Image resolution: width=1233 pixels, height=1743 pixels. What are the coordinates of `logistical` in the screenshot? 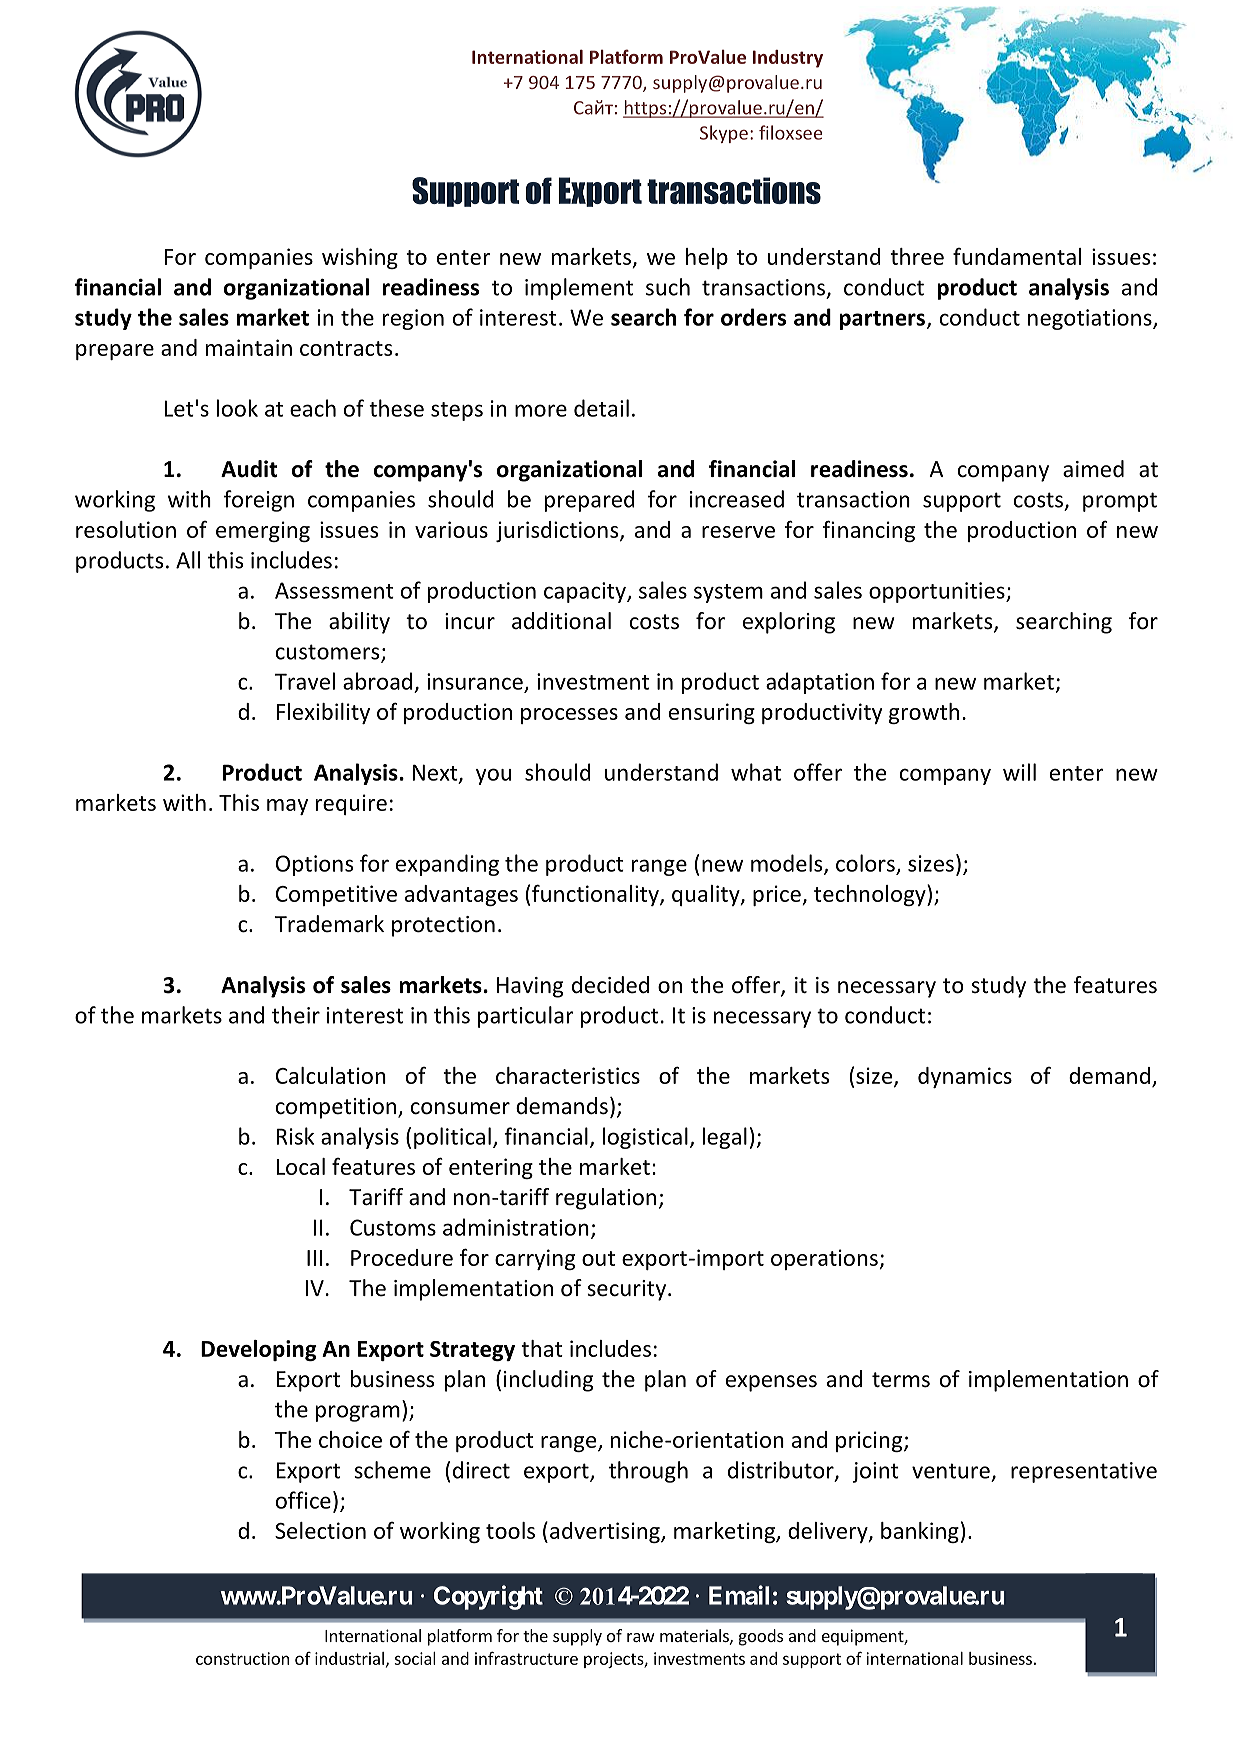 It's located at (645, 1138).
